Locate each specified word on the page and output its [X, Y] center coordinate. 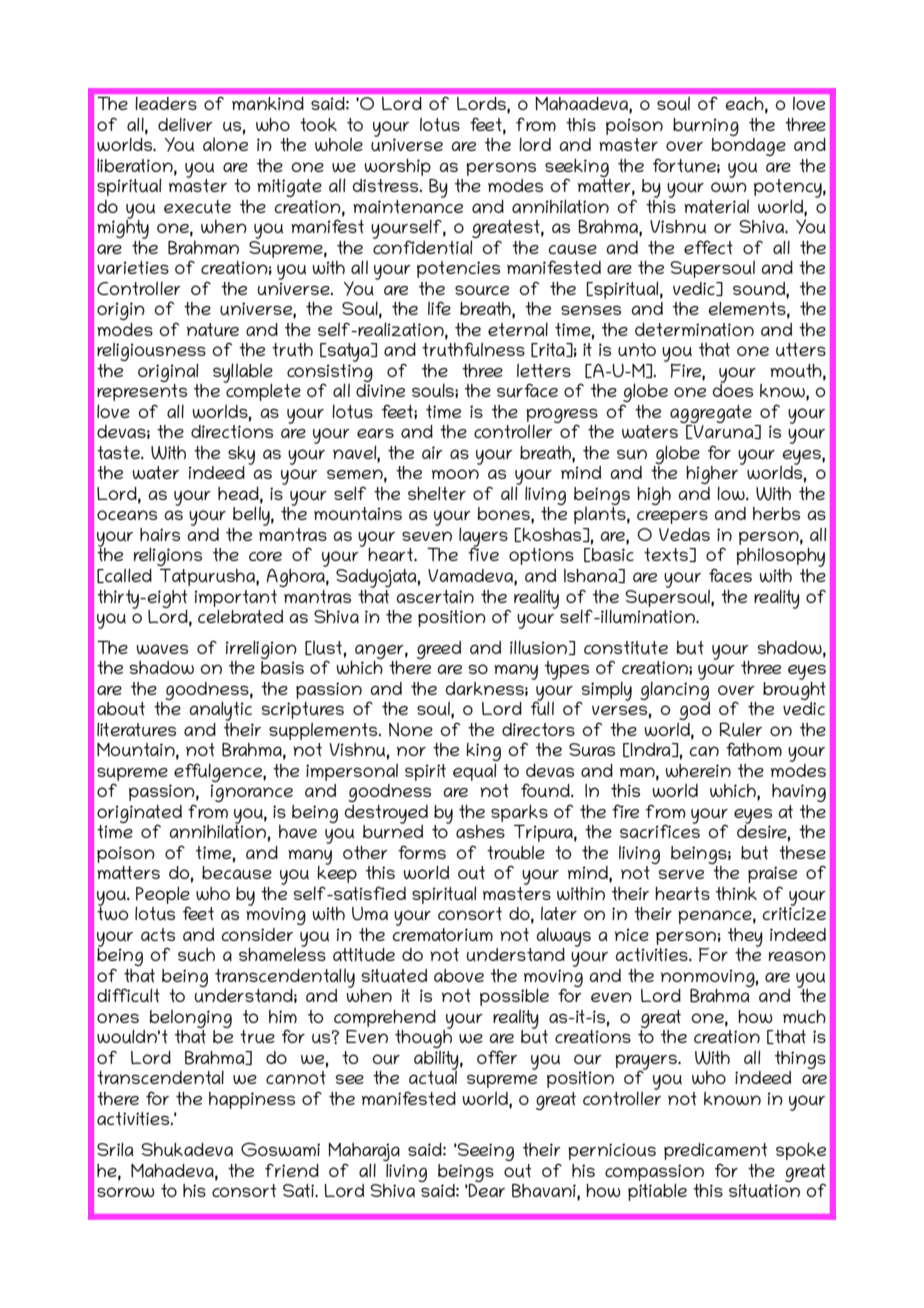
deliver [185, 124]
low [732, 493]
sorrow [126, 1192]
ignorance [252, 793]
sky [241, 456]
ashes [480, 831]
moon [455, 474]
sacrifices [660, 830]
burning [706, 127]
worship [398, 167]
